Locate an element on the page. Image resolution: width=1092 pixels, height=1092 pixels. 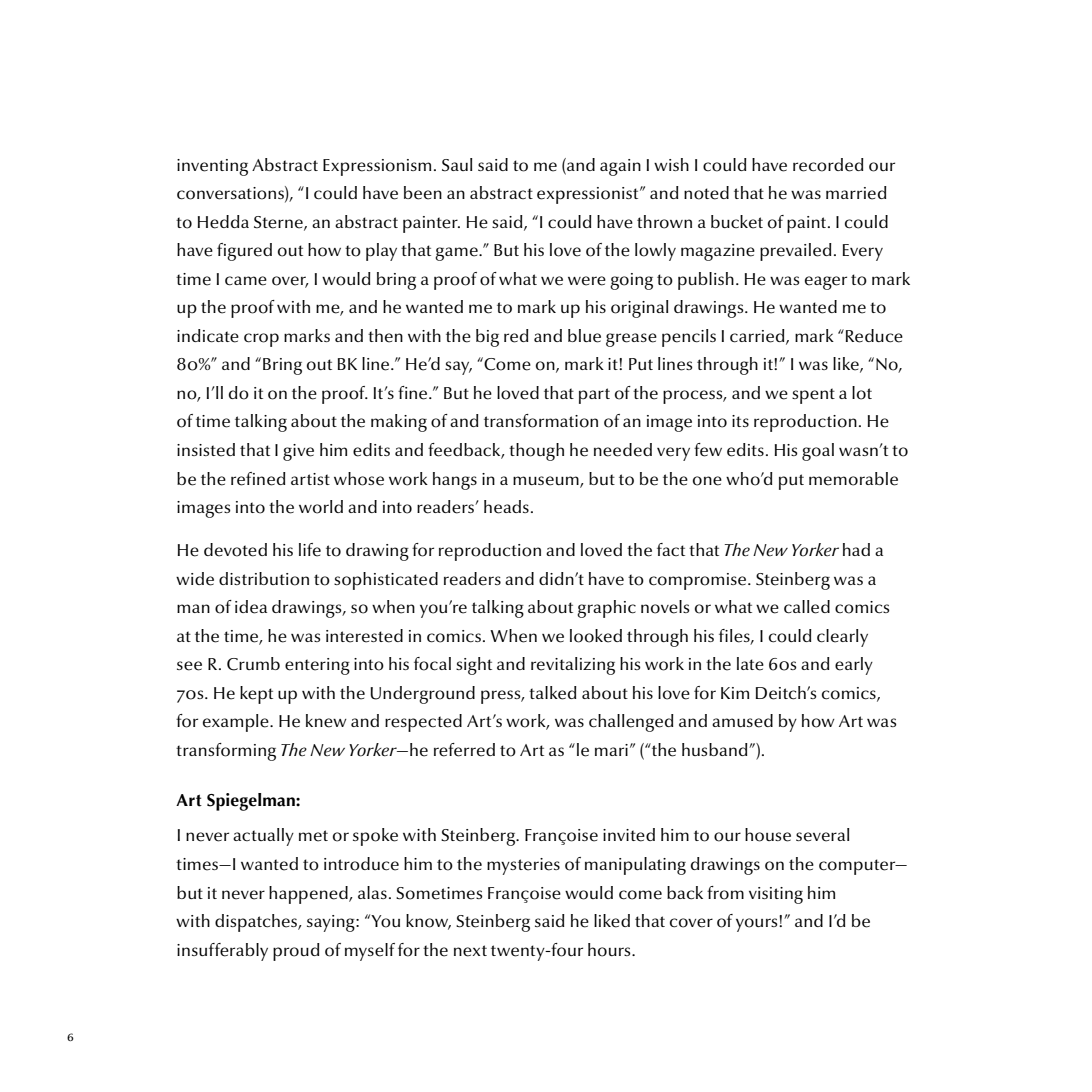
heads is located at coordinates (506, 507).
